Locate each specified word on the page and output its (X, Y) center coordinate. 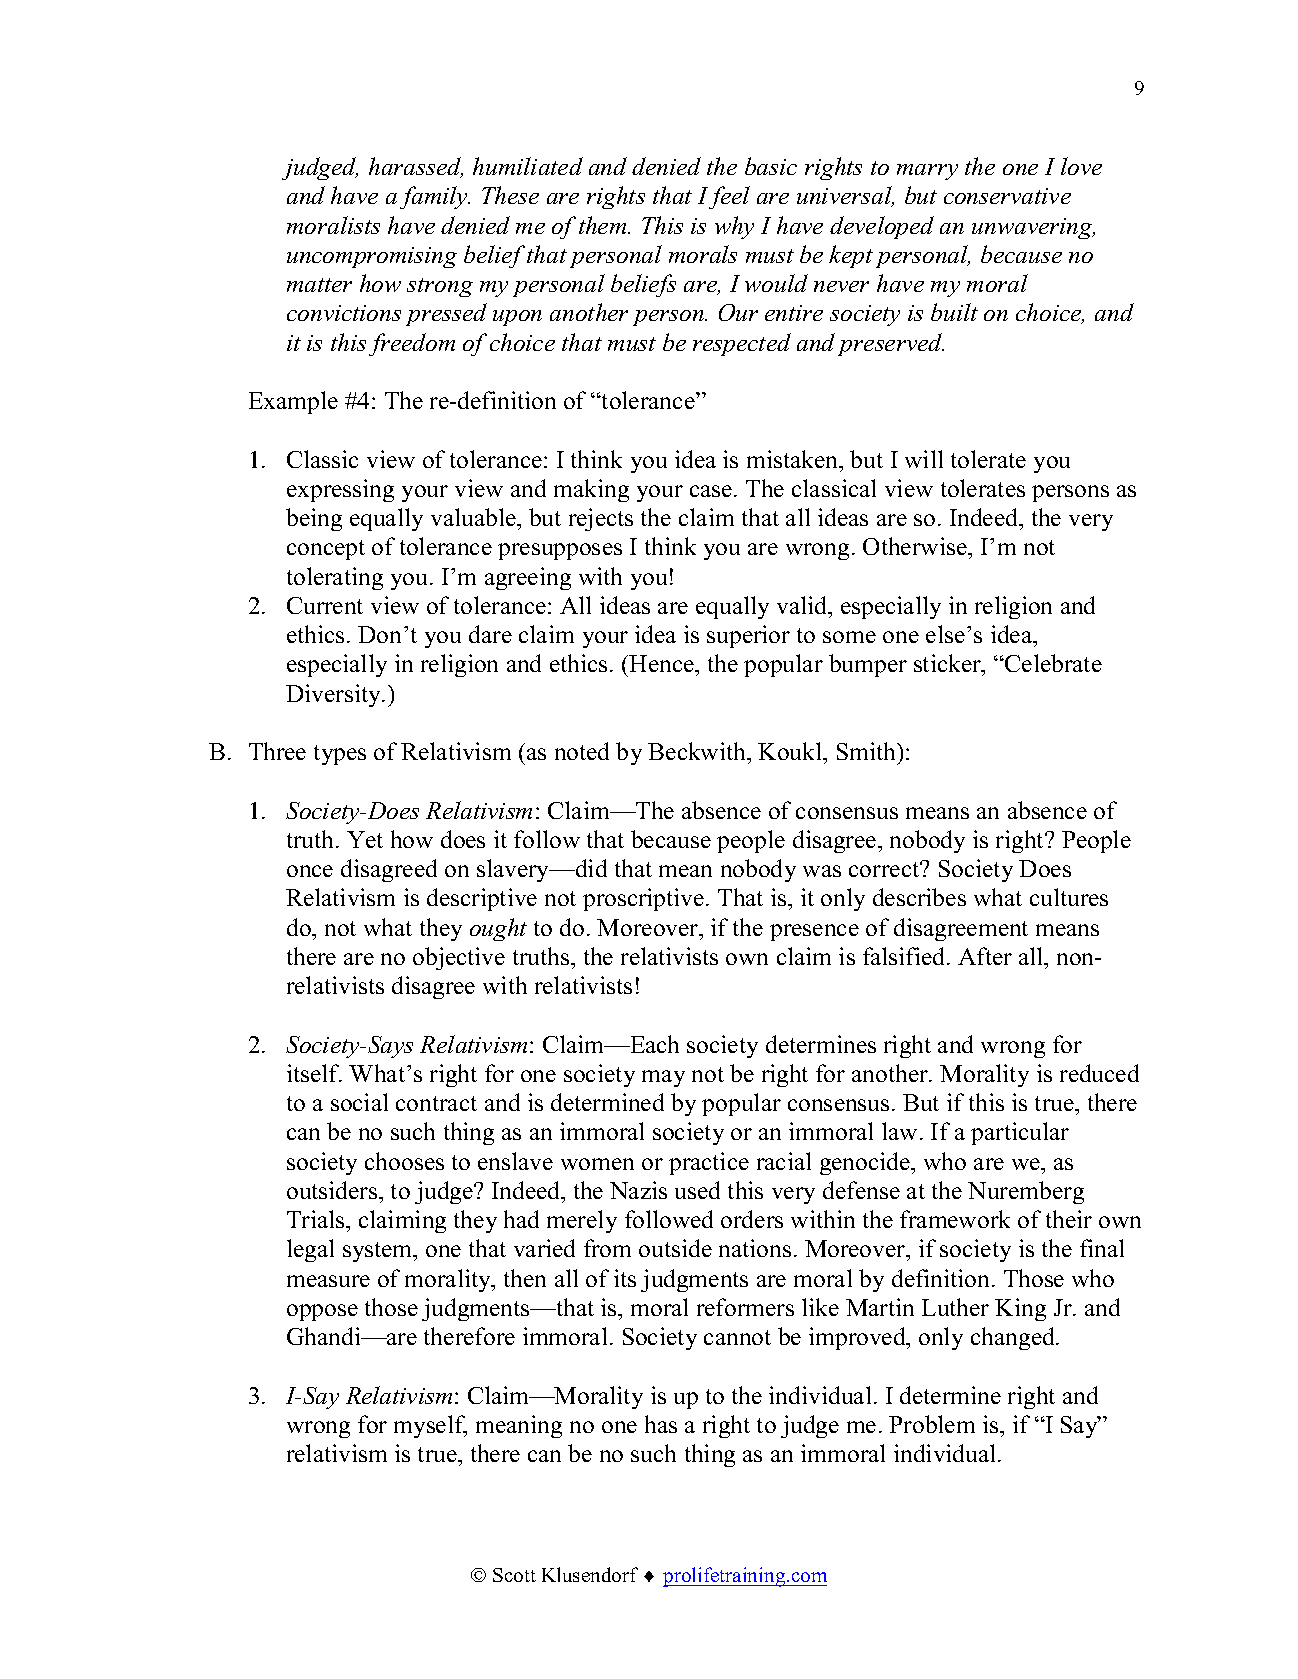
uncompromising (372, 257)
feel (728, 197)
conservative (1007, 196)
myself (430, 1426)
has (661, 1424)
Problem (932, 1424)
